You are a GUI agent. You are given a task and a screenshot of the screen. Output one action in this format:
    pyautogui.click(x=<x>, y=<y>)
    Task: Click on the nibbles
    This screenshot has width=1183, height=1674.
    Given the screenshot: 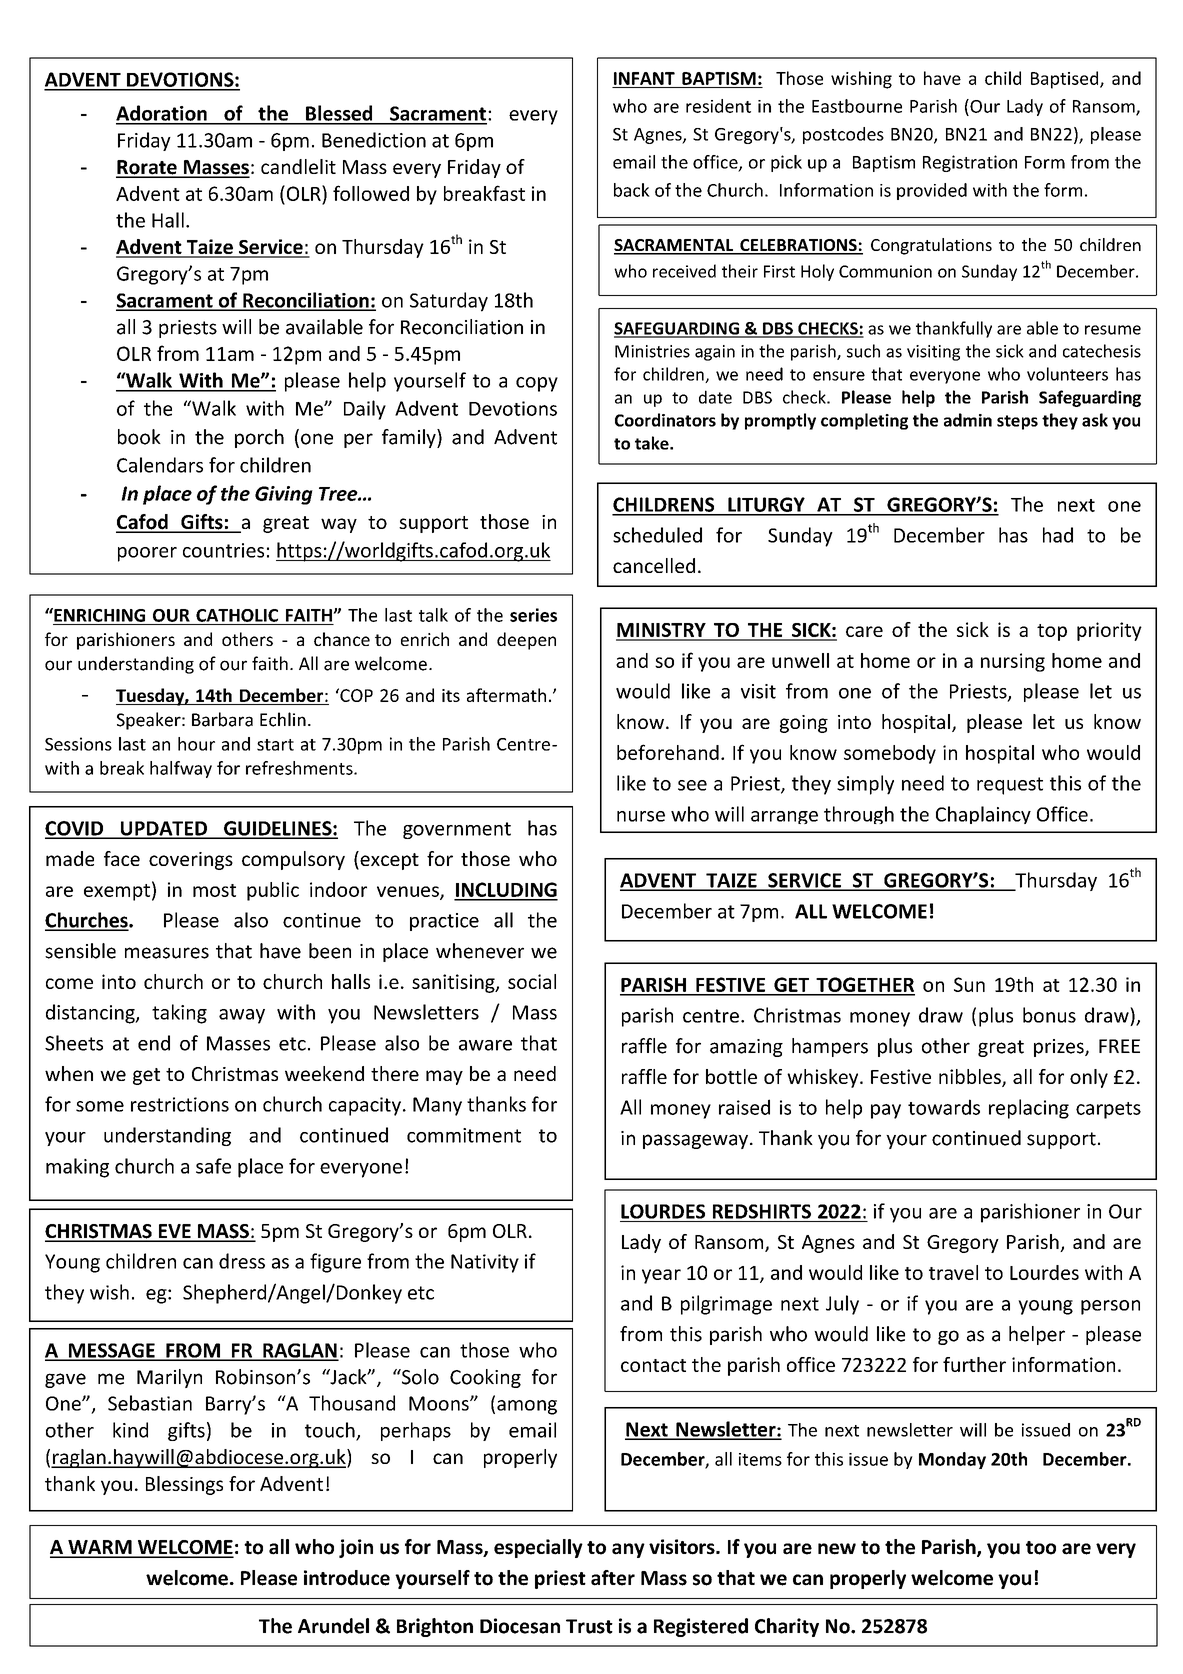 What is the action you would take?
    pyautogui.click(x=971, y=1077)
